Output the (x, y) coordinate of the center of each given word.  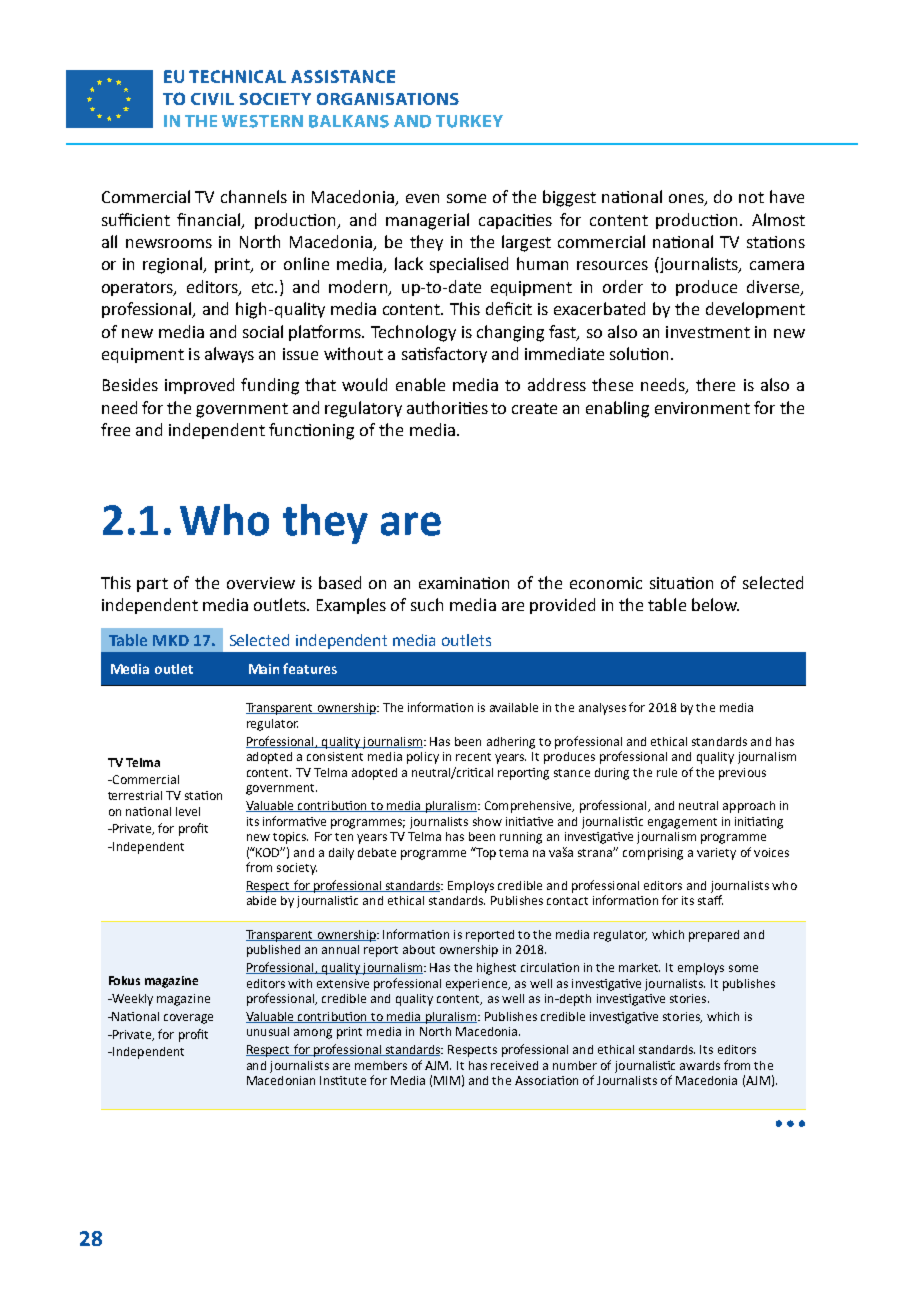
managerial (427, 221)
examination (464, 583)
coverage (188, 1019)
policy (423, 758)
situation (681, 583)
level (188, 811)
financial (210, 220)
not (751, 197)
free (115, 429)
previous (742, 774)
